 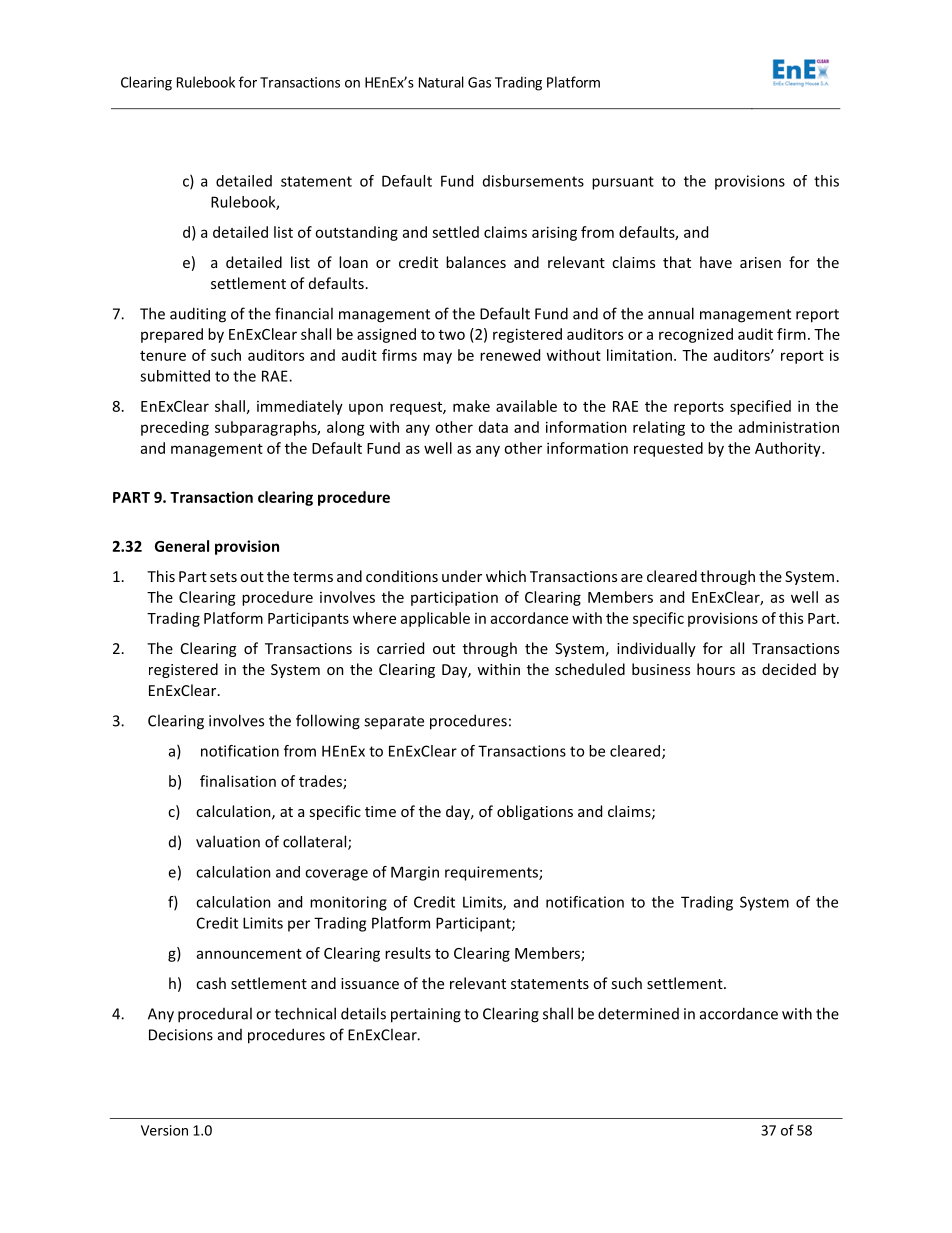 I want to click on obligations, so click(x=535, y=812).
